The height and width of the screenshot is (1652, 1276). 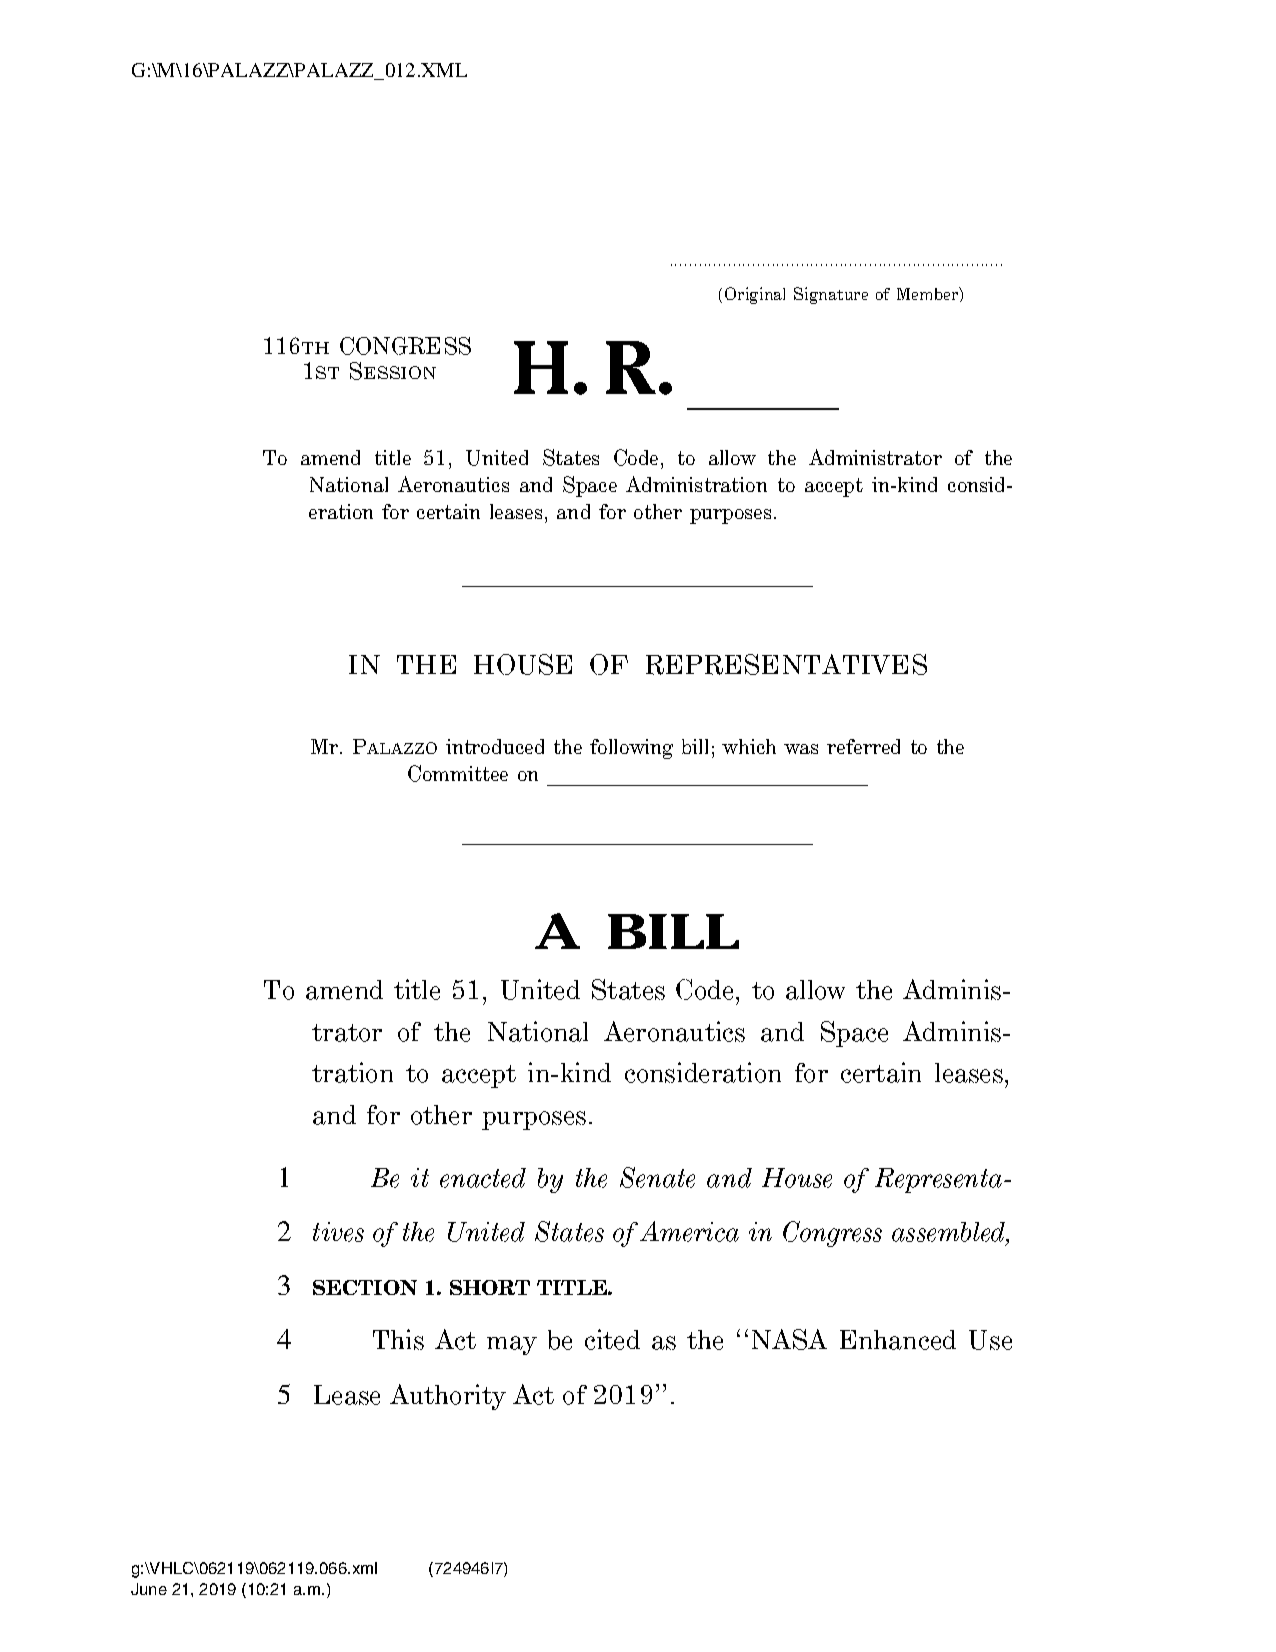 I want to click on SECTION, so click(x=365, y=1287).
